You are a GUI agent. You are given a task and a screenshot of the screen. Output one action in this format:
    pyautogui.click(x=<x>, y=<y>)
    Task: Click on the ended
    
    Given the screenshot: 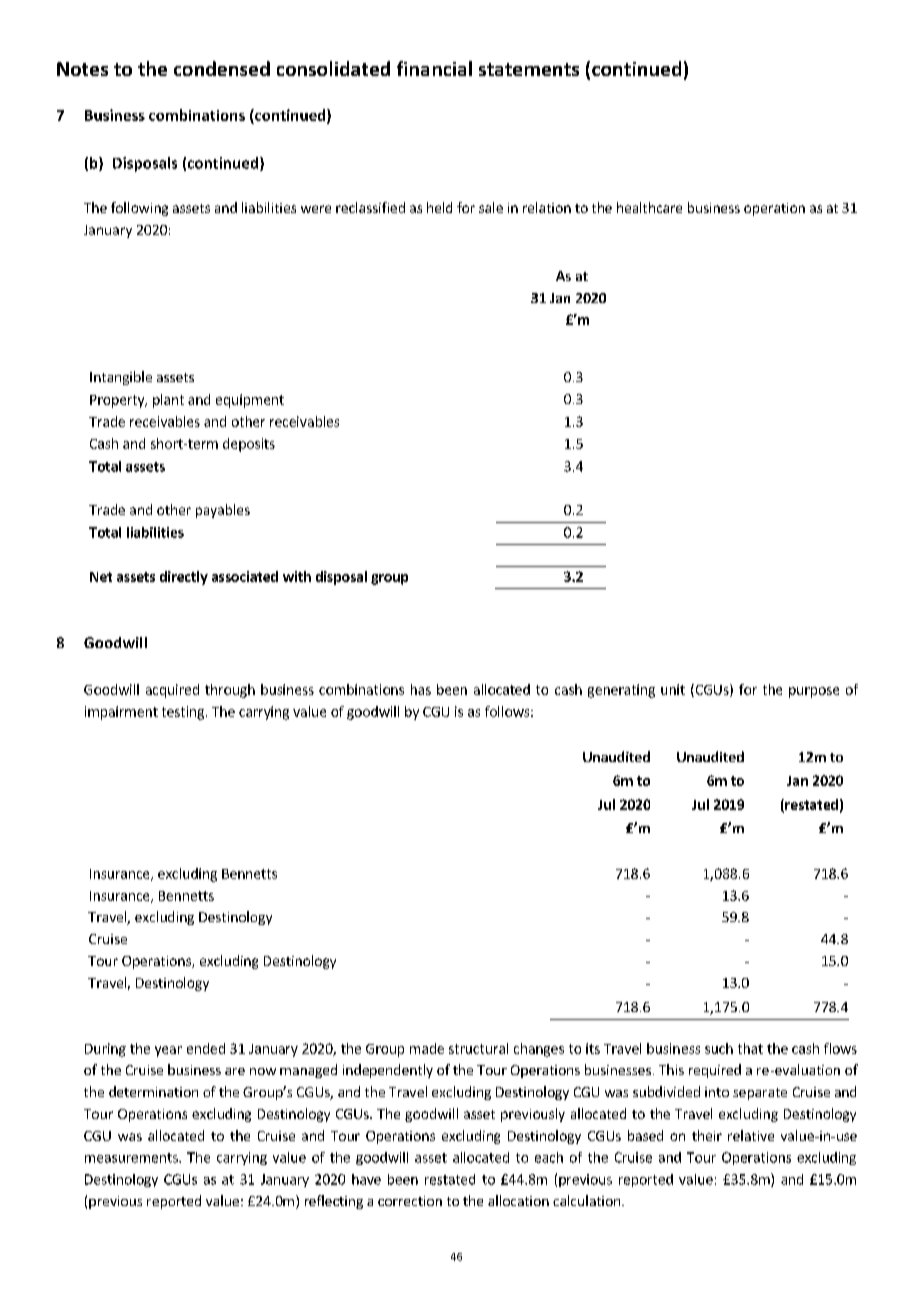 What is the action you would take?
    pyautogui.click(x=206, y=1048)
